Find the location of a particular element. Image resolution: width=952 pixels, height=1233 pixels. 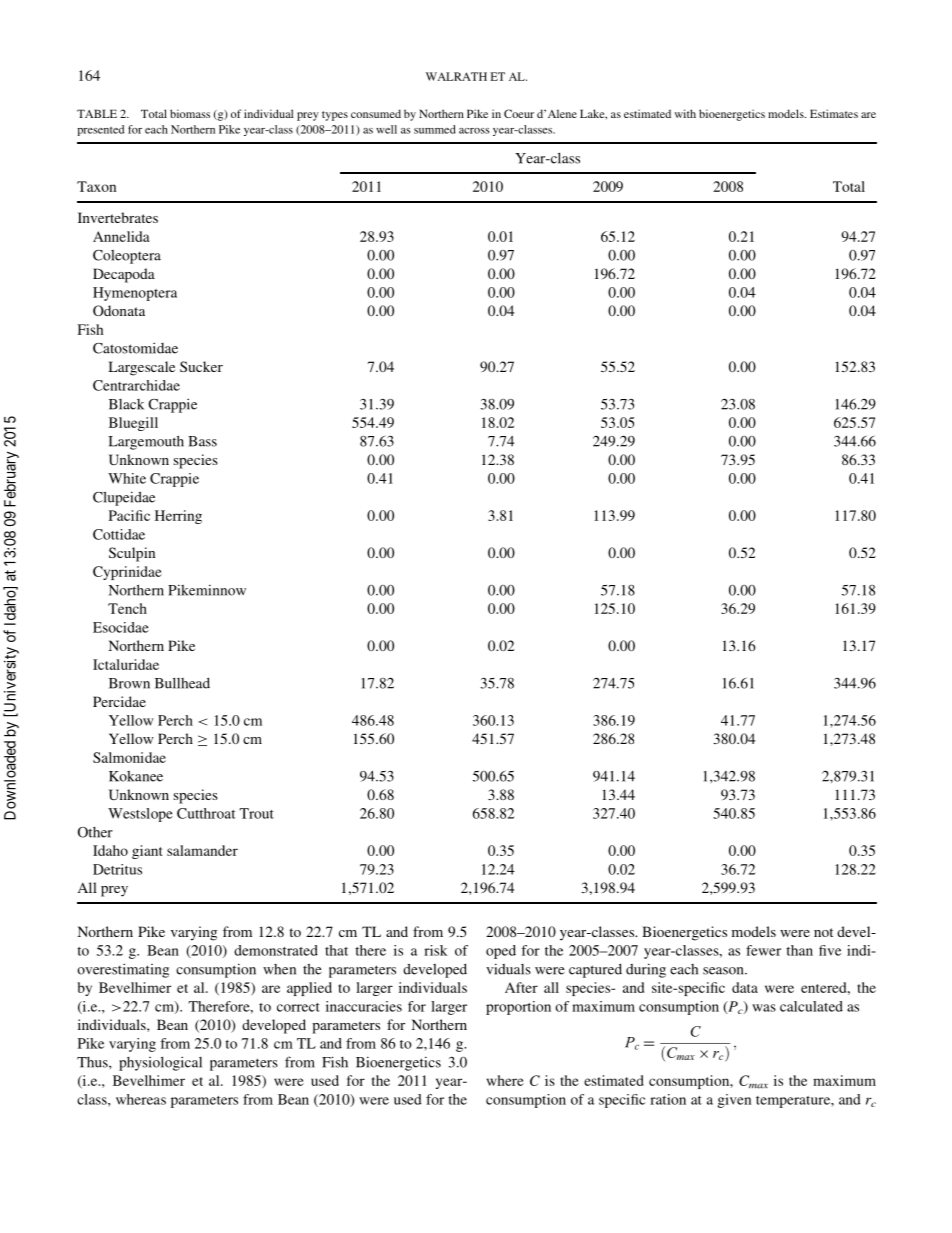

biomass is located at coordinates (190, 113).
